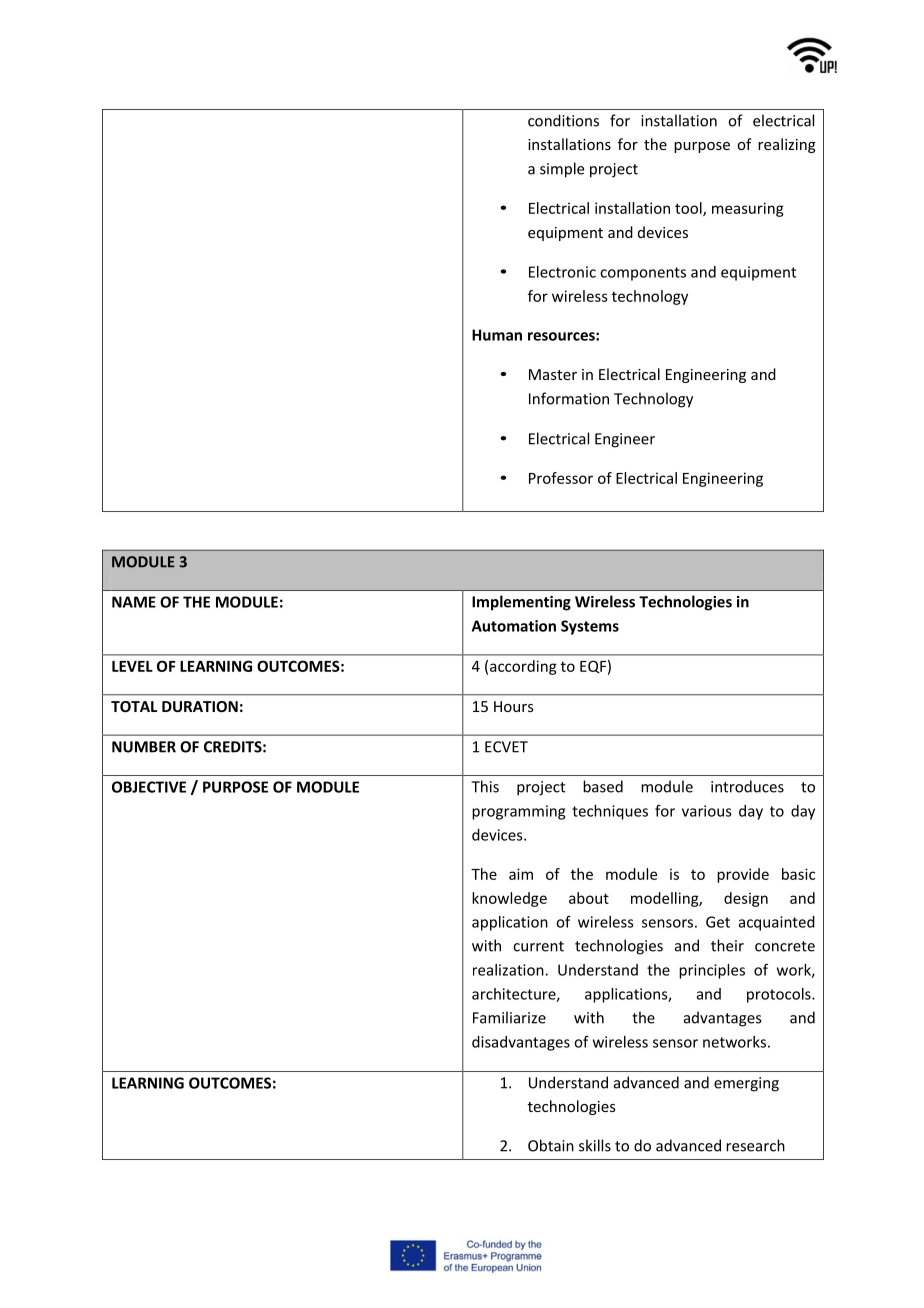  What do you see at coordinates (563, 120) in the screenshot?
I see `conditions` at bounding box center [563, 120].
